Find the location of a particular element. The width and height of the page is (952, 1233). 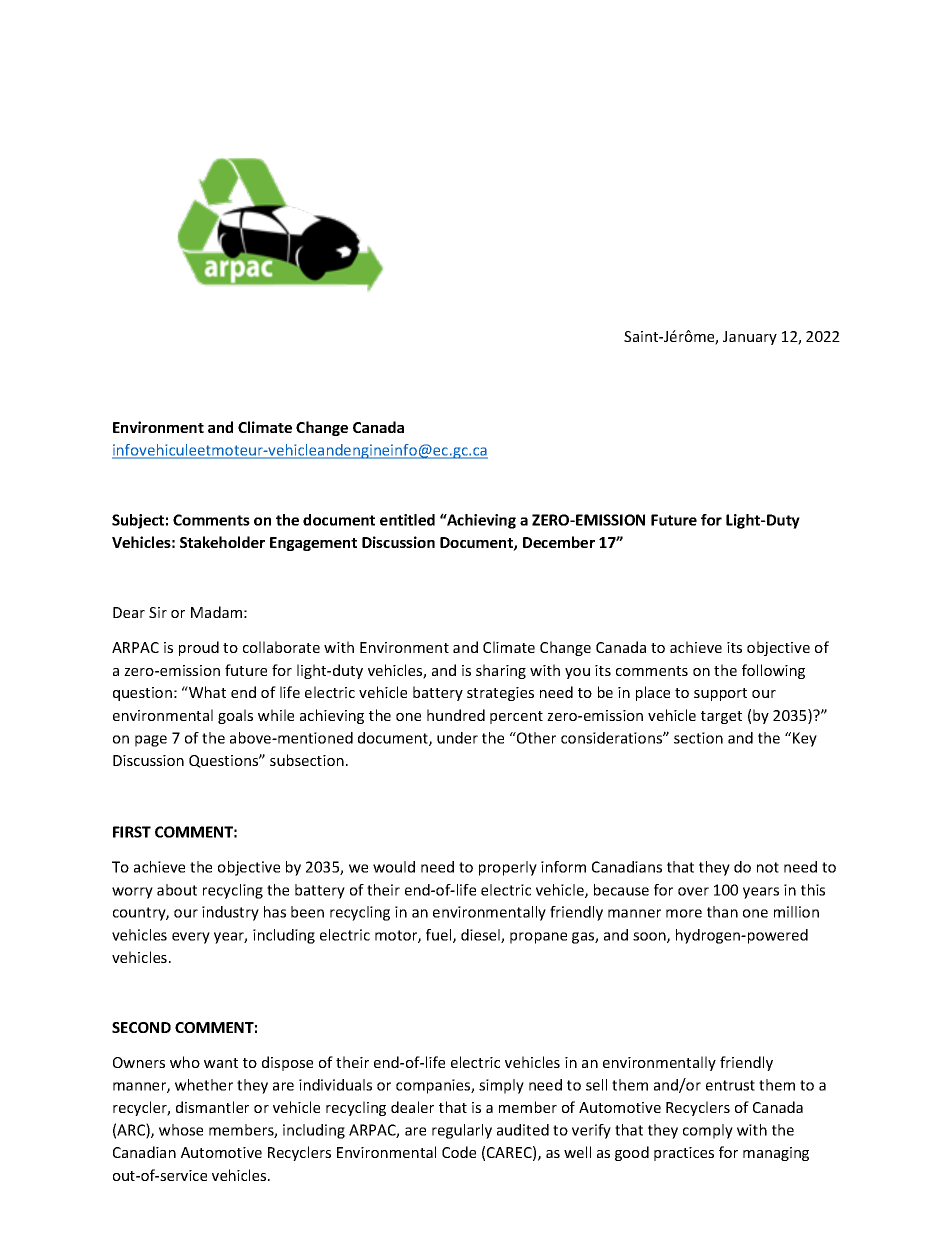

January is located at coordinates (750, 338).
